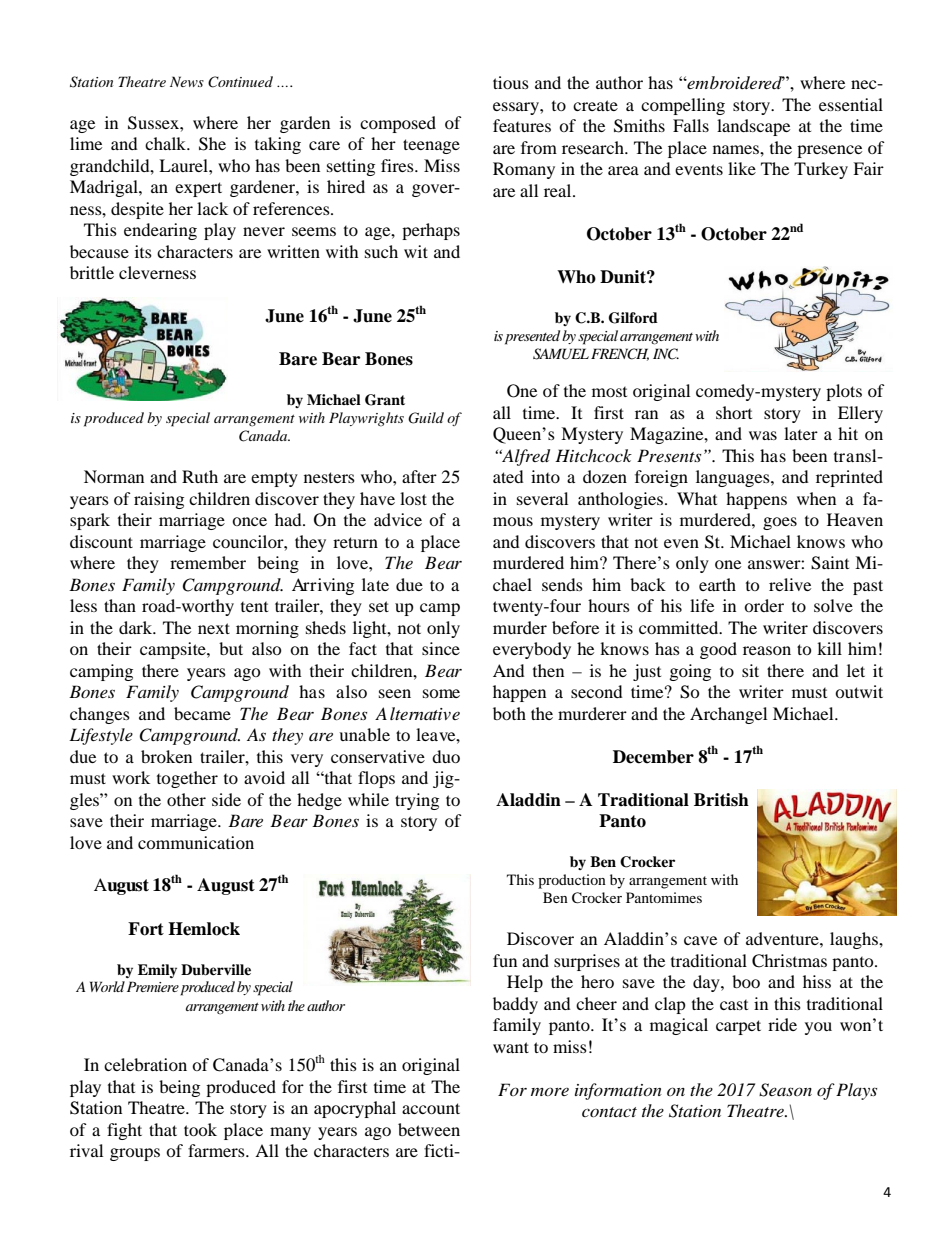 The height and width of the image is (1233, 952). What do you see at coordinates (441, 648) in the image?
I see `since` at bounding box center [441, 648].
